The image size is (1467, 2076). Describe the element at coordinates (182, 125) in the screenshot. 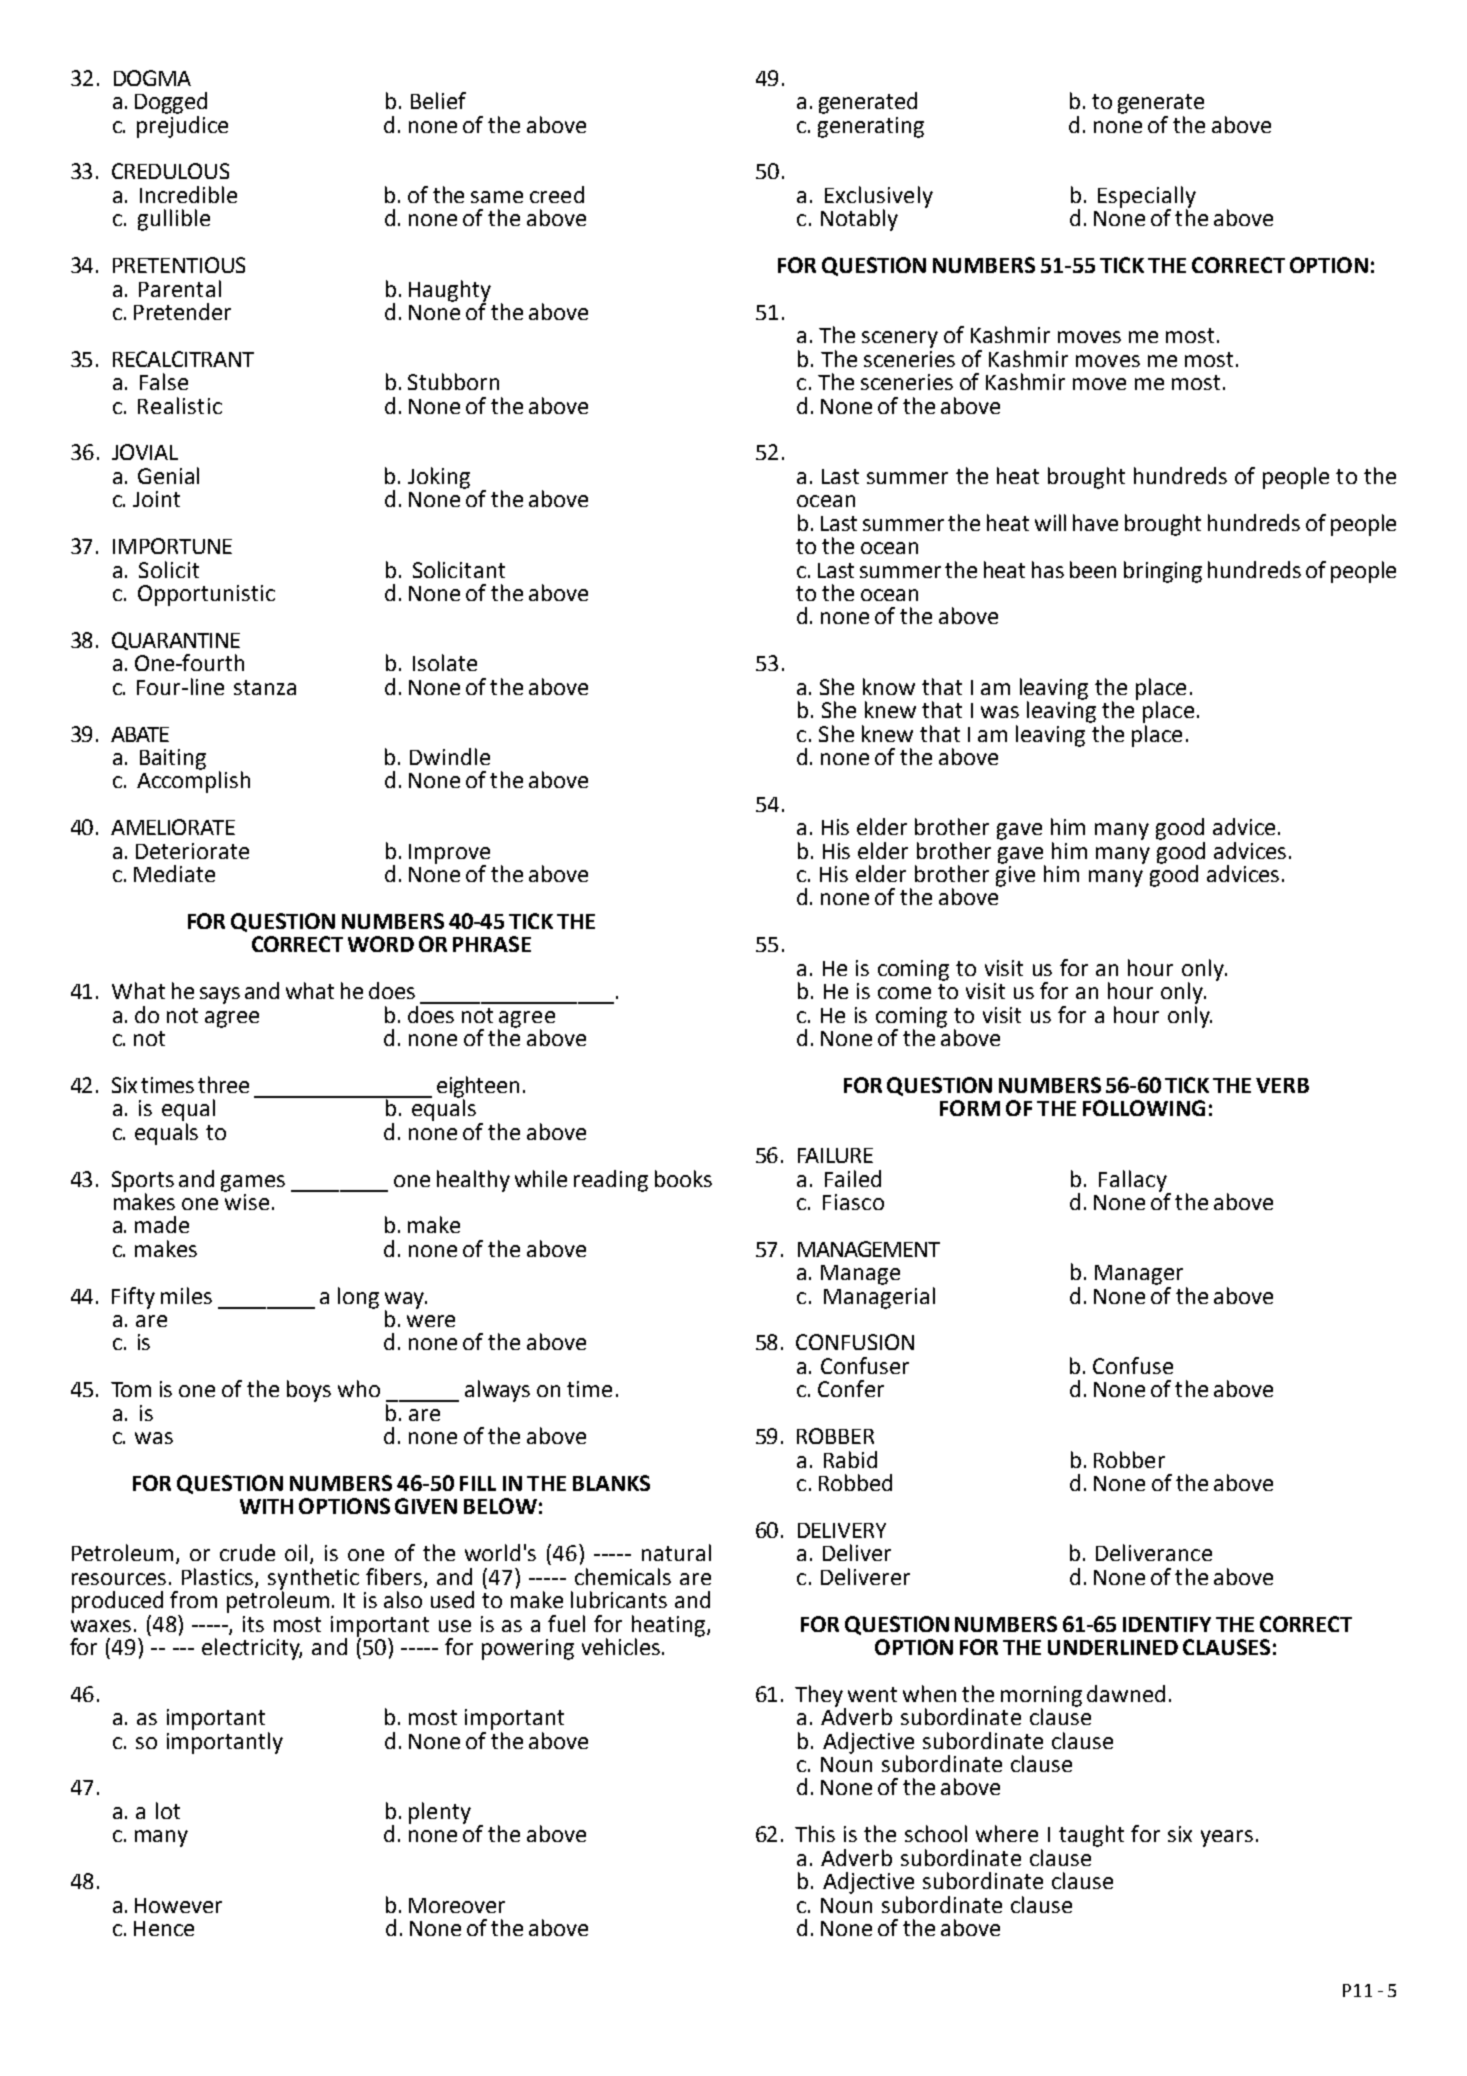

I see `prejudice` at that location.
